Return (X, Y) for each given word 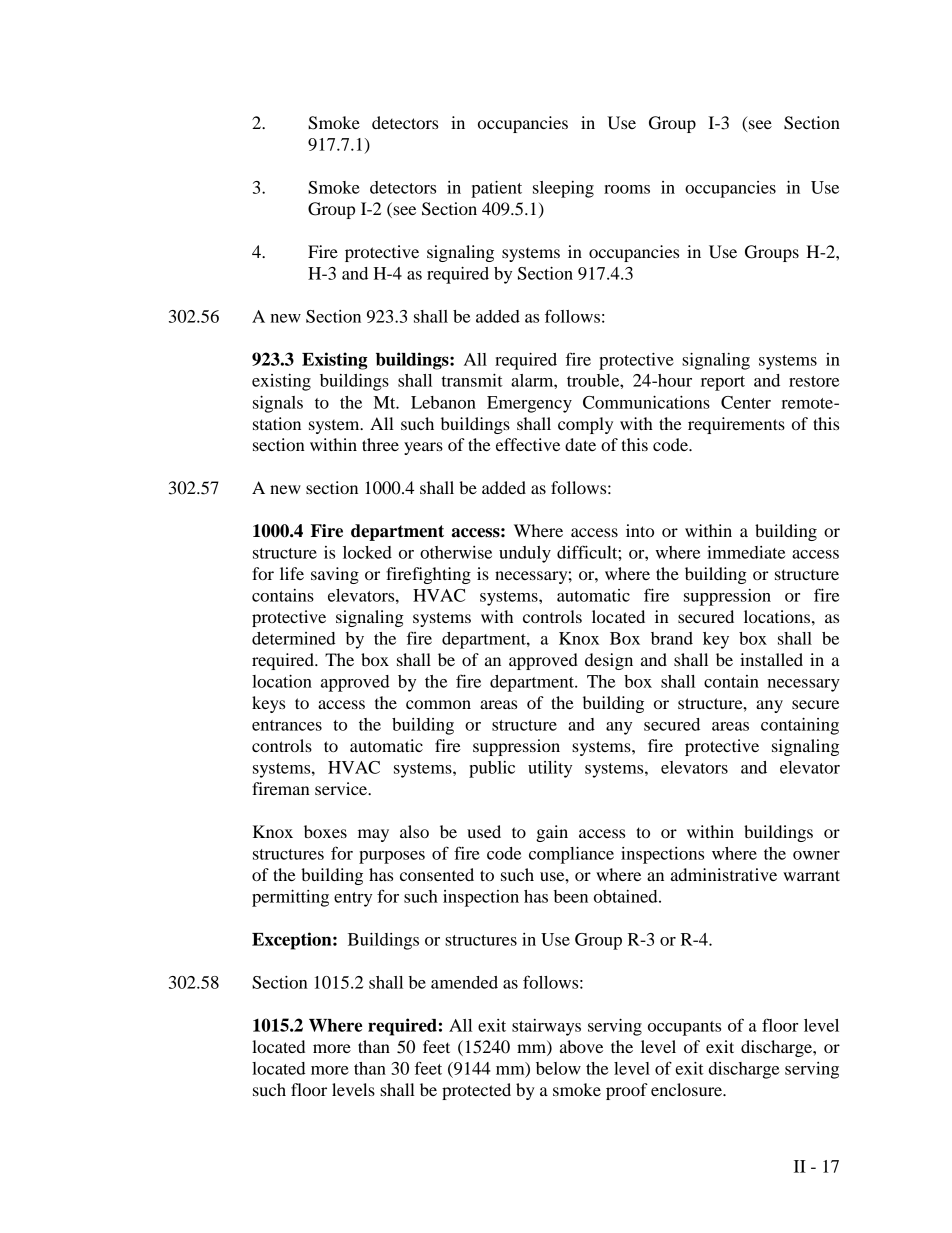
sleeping (563, 189)
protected (476, 1091)
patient (496, 189)
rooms (627, 189)
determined (294, 638)
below (558, 1068)
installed (771, 659)
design (609, 661)
